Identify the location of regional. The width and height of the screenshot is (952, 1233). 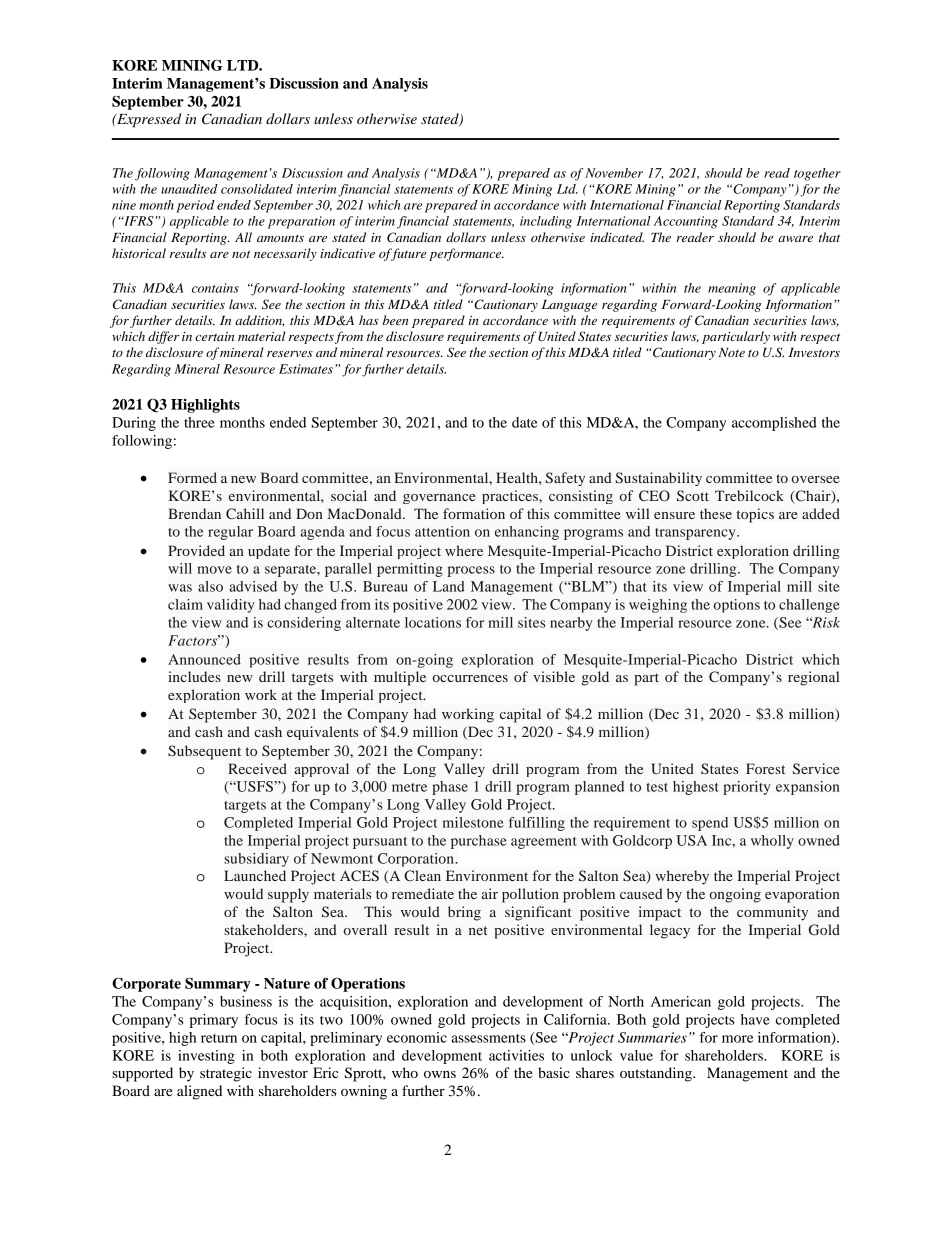
(814, 678).
